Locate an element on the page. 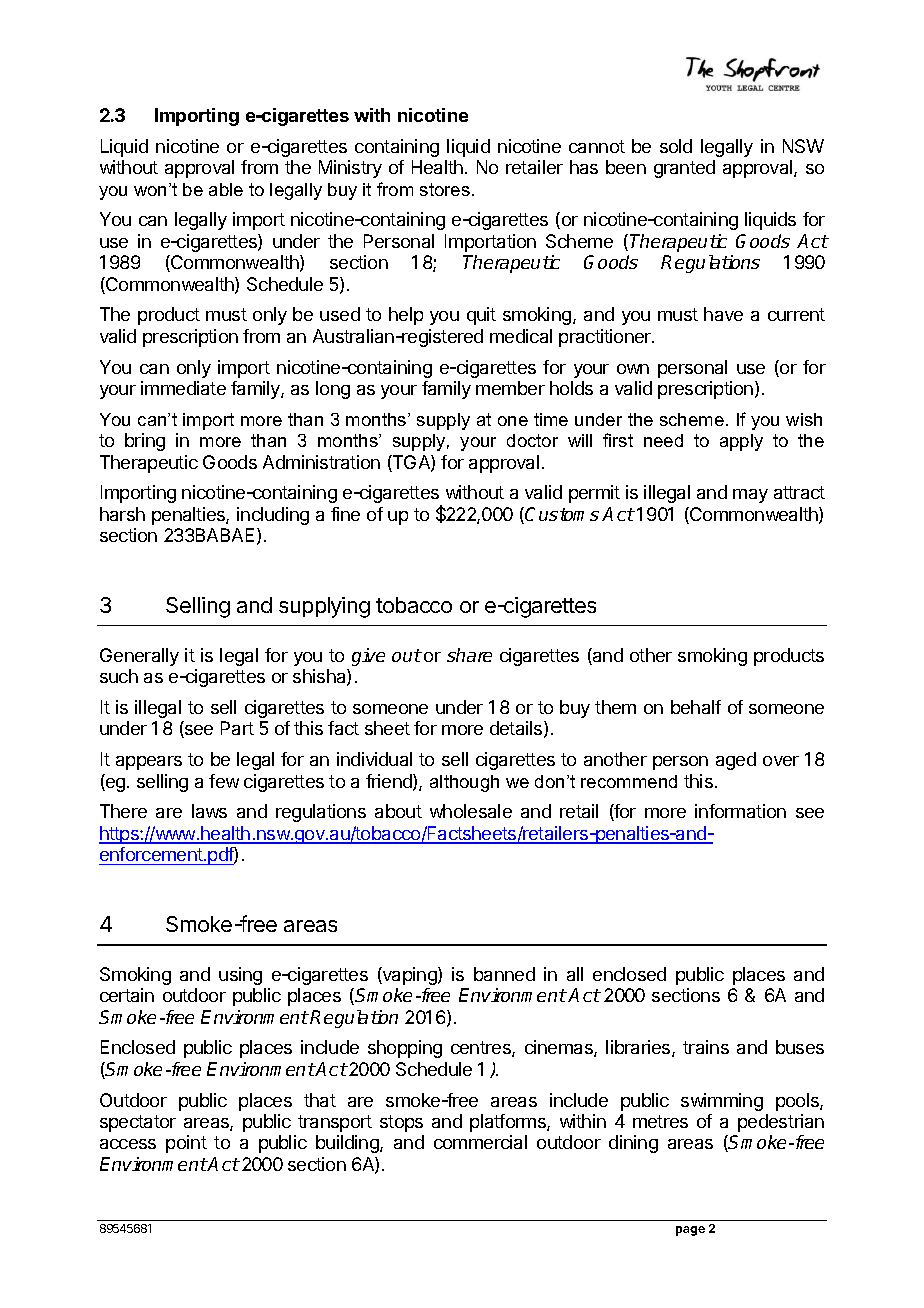 The width and height of the document is (924, 1308). immediate is located at coordinates (183, 388).
